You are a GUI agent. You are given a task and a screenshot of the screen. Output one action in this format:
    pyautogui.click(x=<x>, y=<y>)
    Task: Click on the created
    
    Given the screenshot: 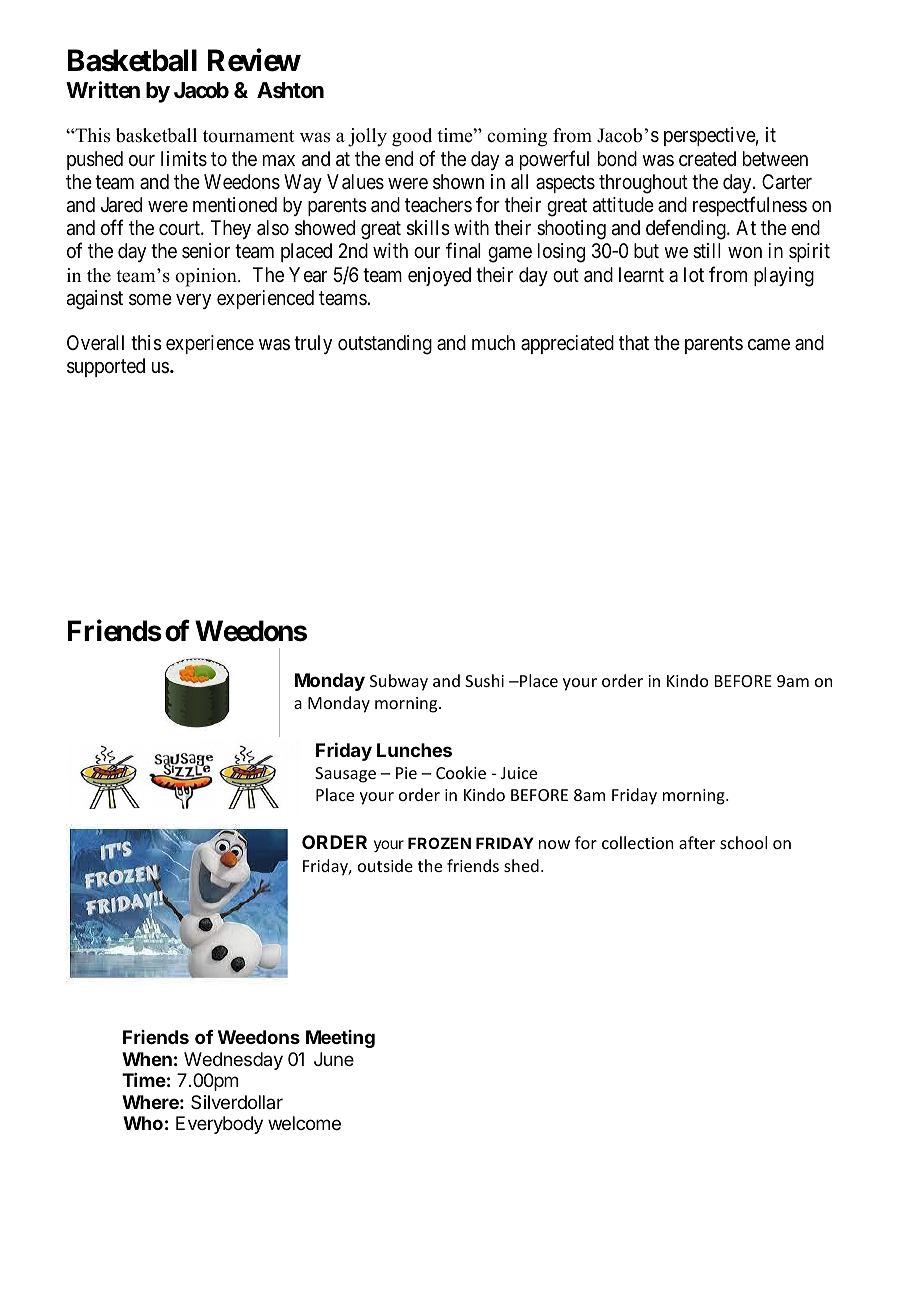 What is the action you would take?
    pyautogui.click(x=707, y=158)
